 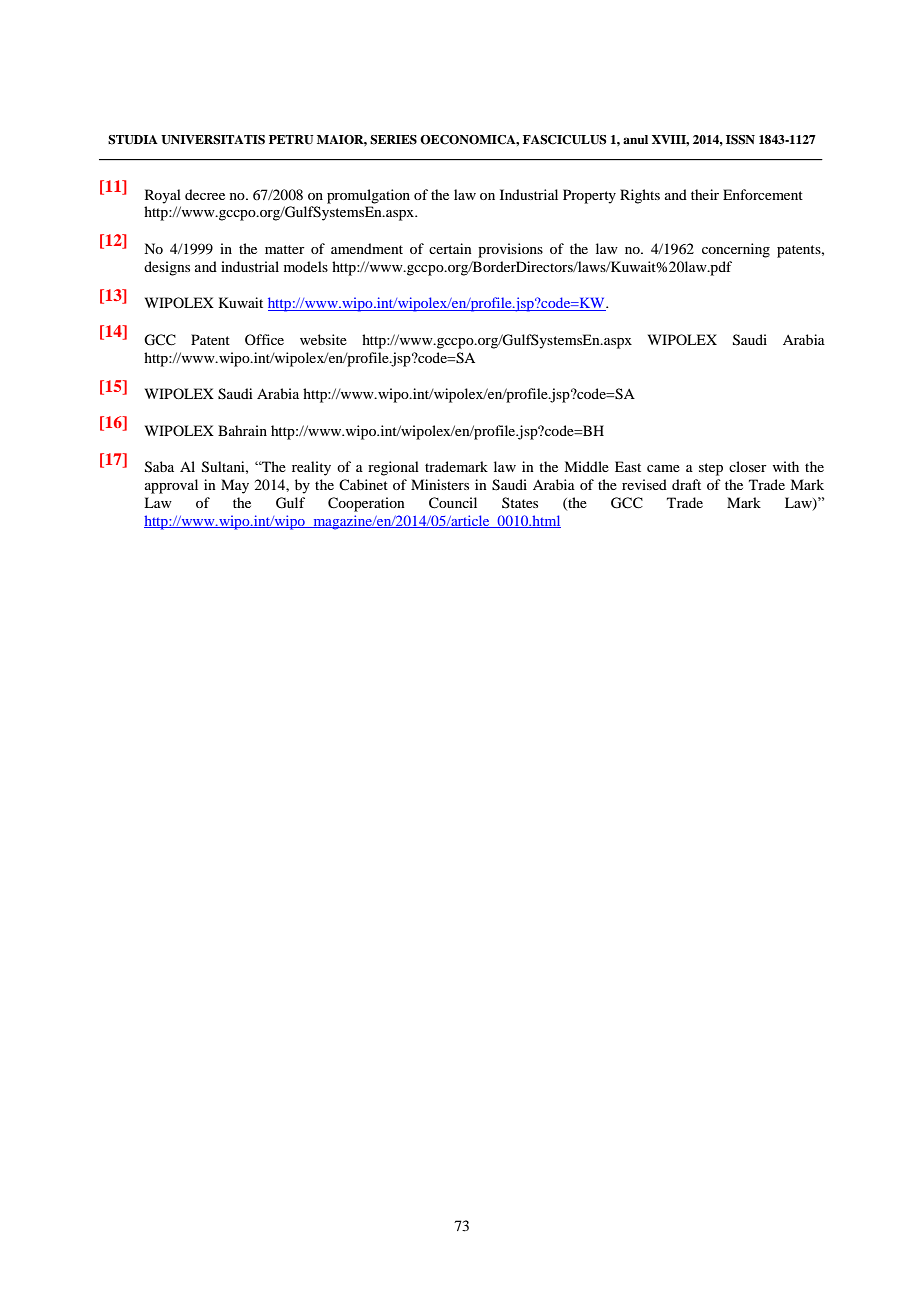 What do you see at coordinates (264, 339) in the screenshot?
I see `Office` at bounding box center [264, 339].
